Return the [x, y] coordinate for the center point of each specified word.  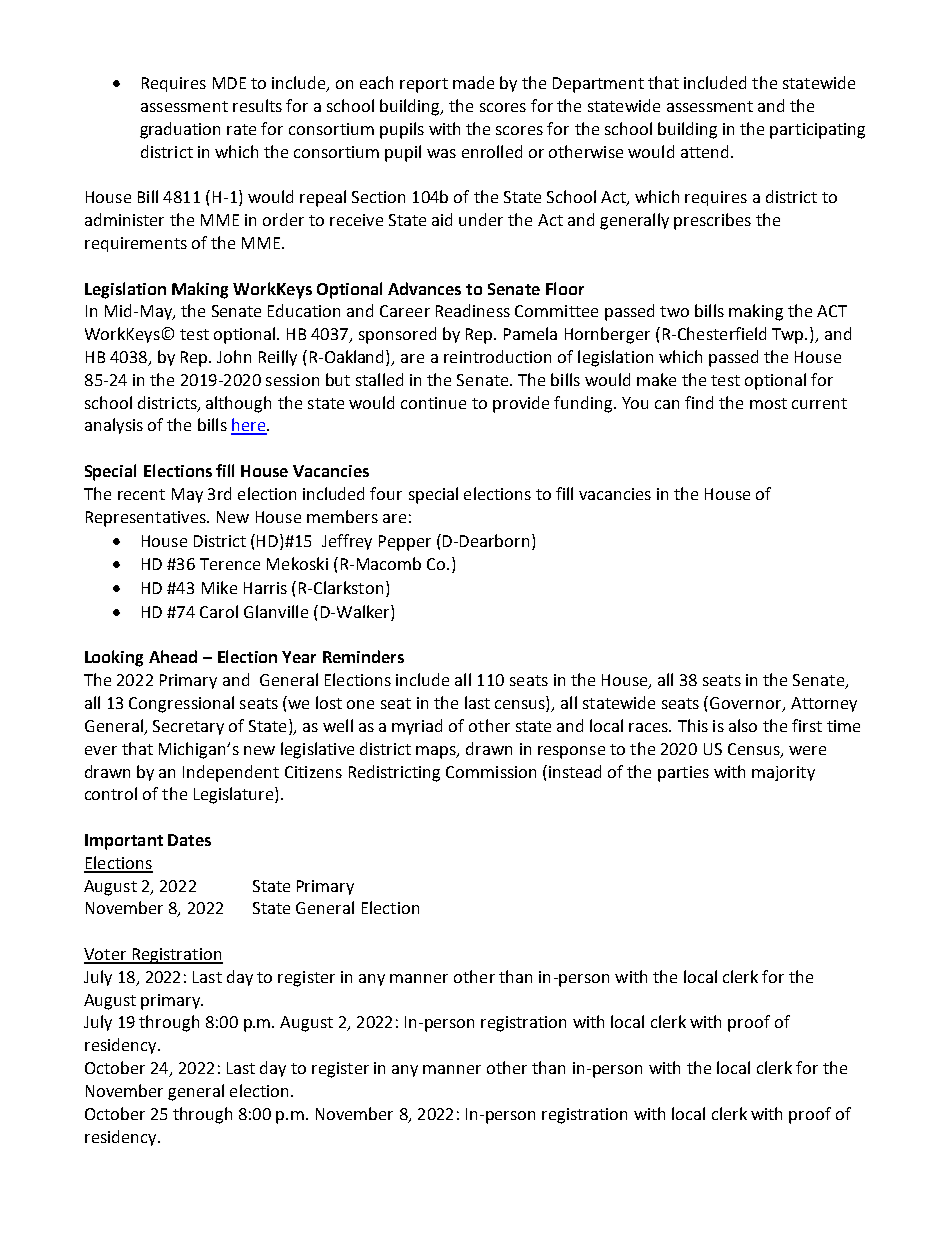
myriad [417, 727]
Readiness [473, 310]
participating [817, 131]
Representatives [147, 519]
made [473, 82]
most [768, 403]
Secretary [188, 727]
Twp [789, 336]
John [234, 356]
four [386, 493]
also [743, 725]
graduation [180, 130]
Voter [106, 955]
